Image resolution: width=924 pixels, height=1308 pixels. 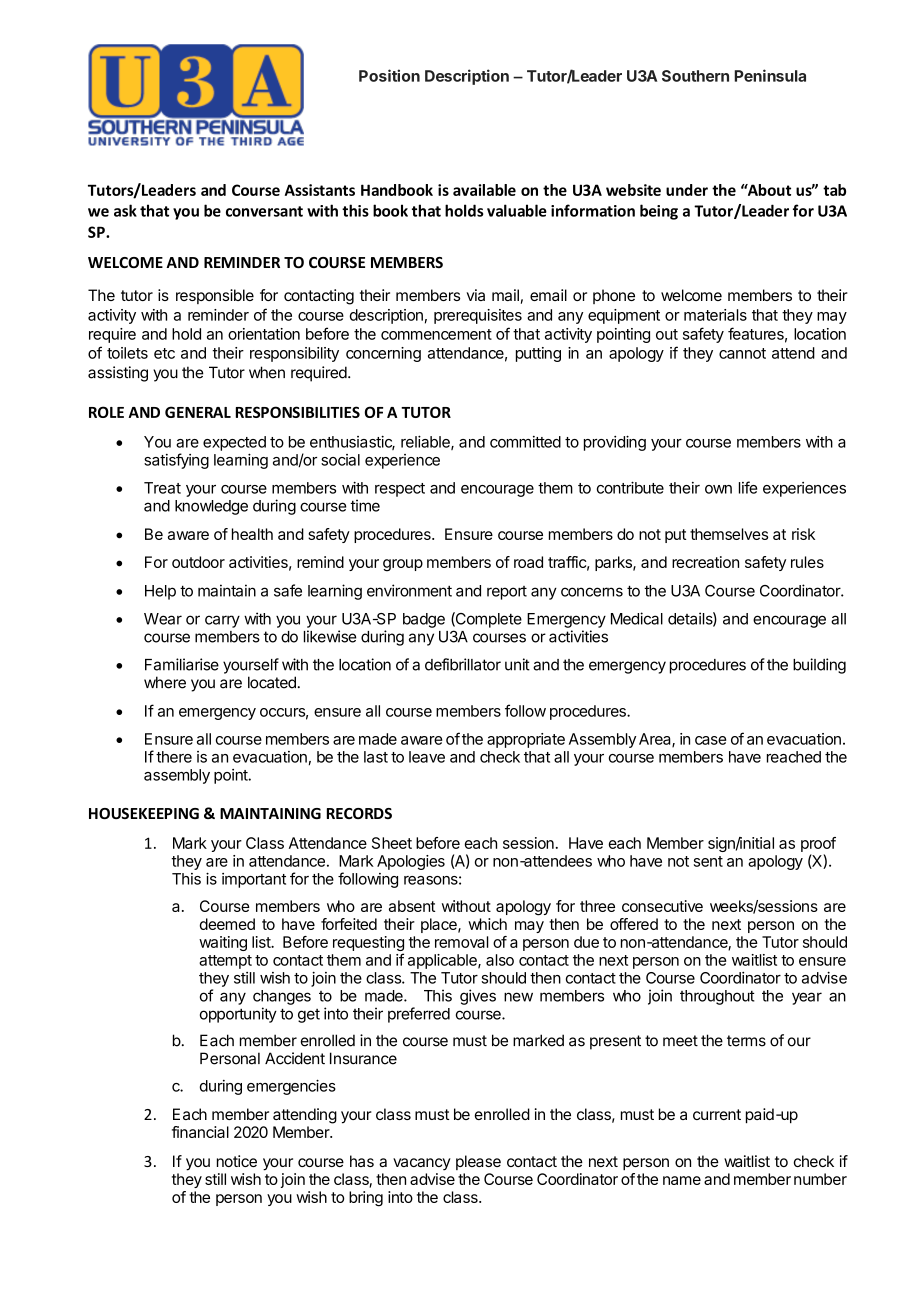 What do you see at coordinates (222, 621) in the screenshot?
I see `carry` at bounding box center [222, 621].
